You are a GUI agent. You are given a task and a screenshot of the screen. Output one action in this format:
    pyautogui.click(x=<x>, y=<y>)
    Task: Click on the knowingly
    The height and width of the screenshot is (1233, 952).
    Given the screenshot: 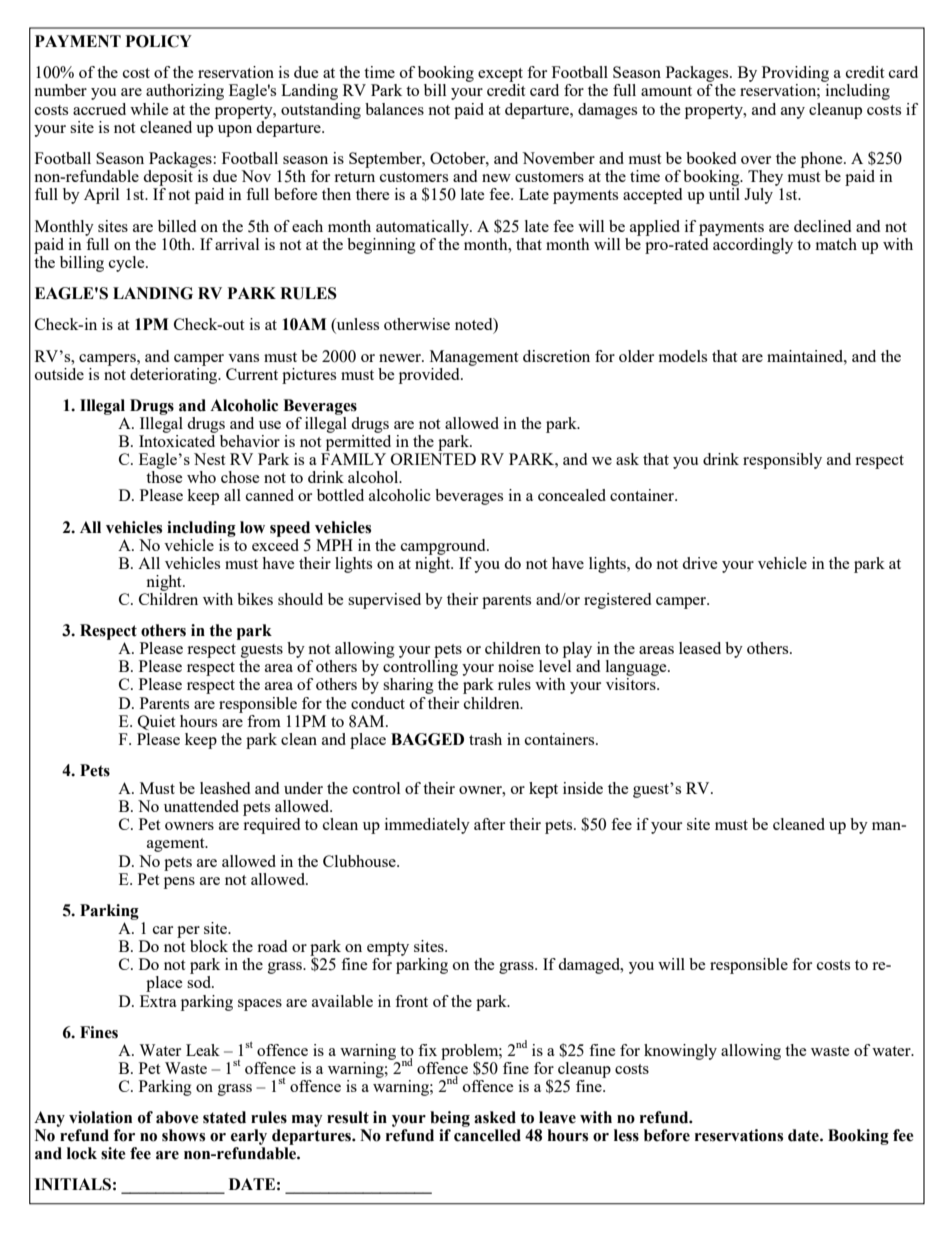 What is the action you would take?
    pyautogui.click(x=680, y=1052)
